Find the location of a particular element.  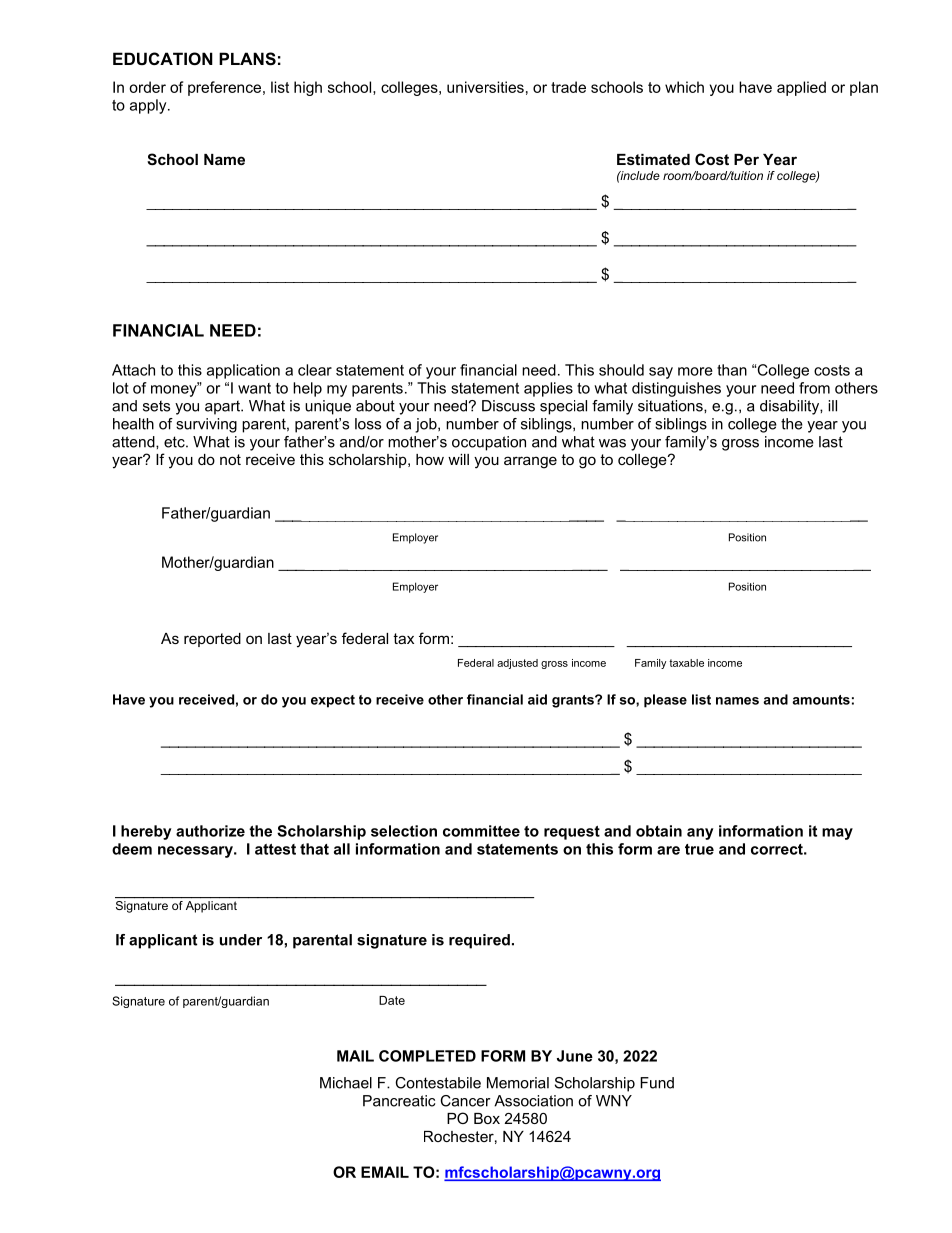

preference is located at coordinates (224, 88).
